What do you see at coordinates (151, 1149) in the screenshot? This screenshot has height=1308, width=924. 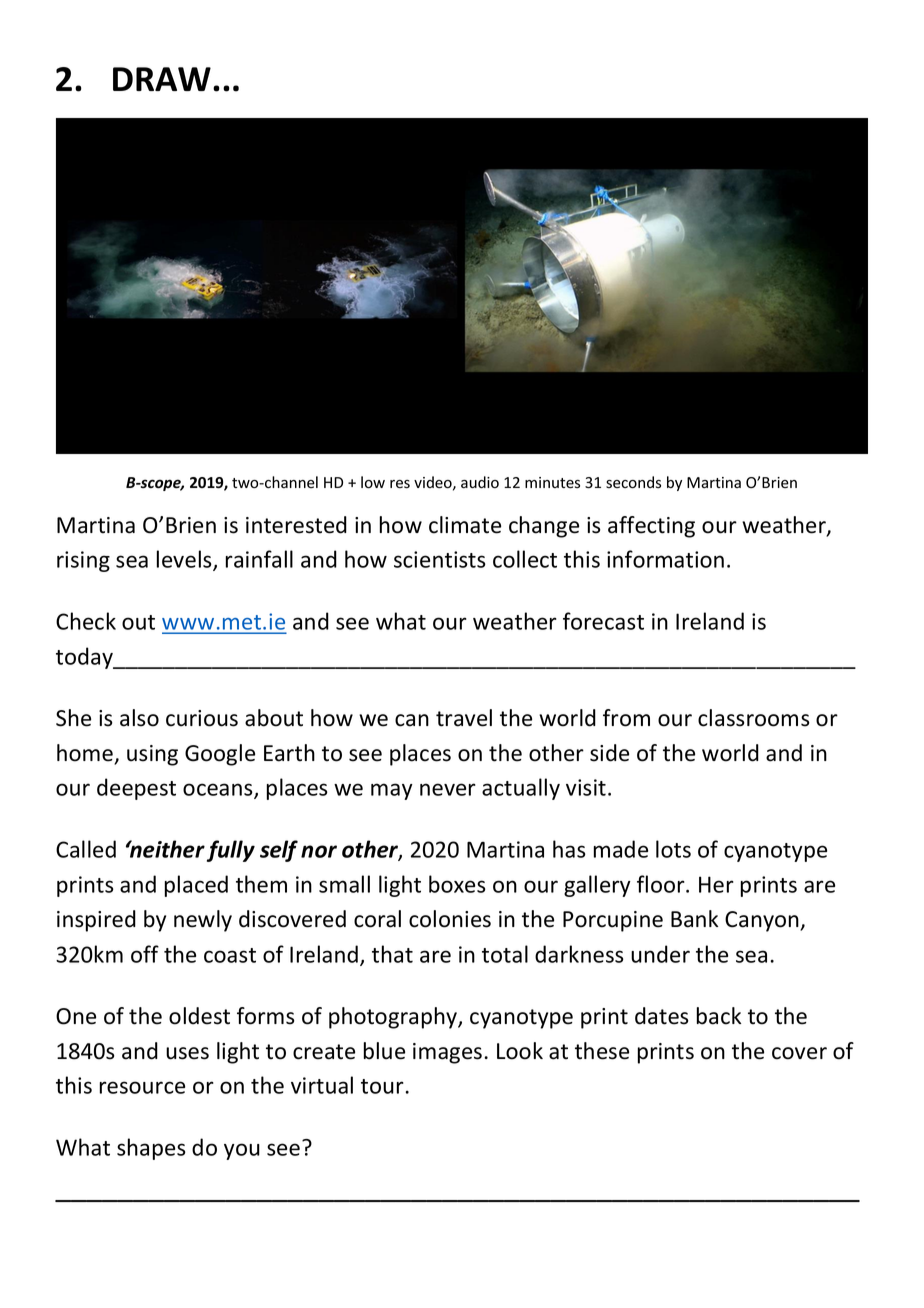 I see `shapes` at bounding box center [151, 1149].
